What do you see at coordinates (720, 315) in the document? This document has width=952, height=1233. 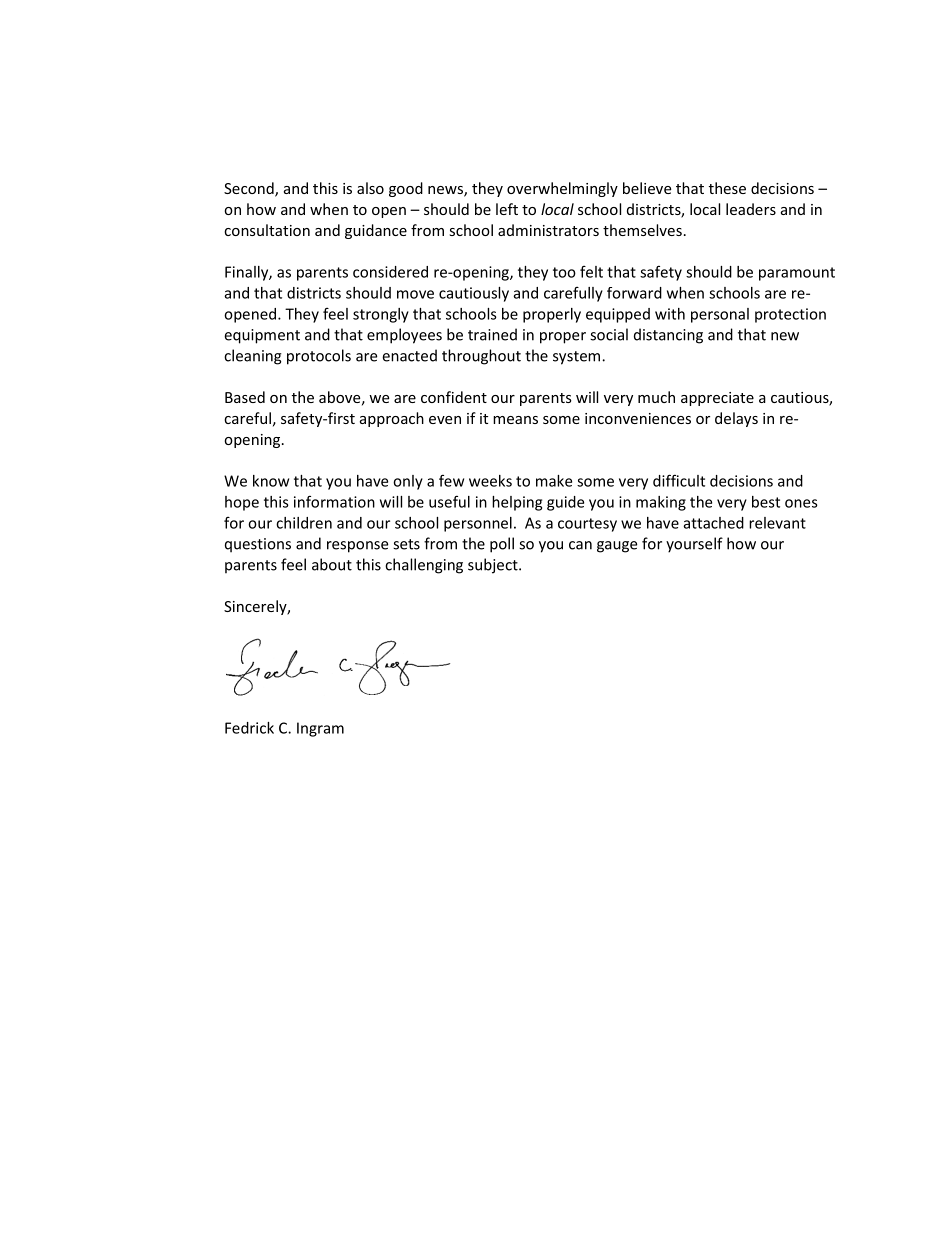 I see `personal` at bounding box center [720, 315].
